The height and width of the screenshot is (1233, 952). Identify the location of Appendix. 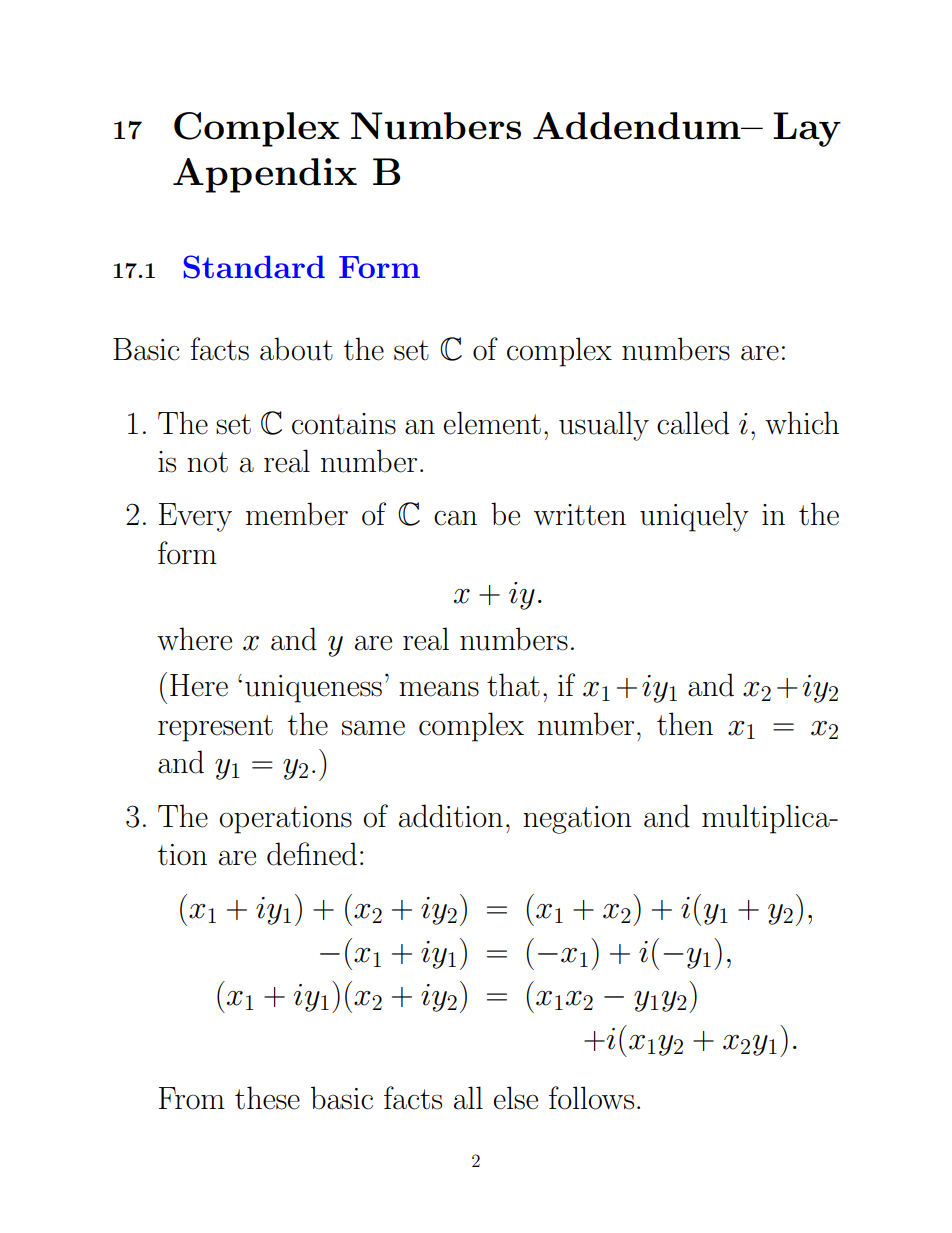
(265, 175).
